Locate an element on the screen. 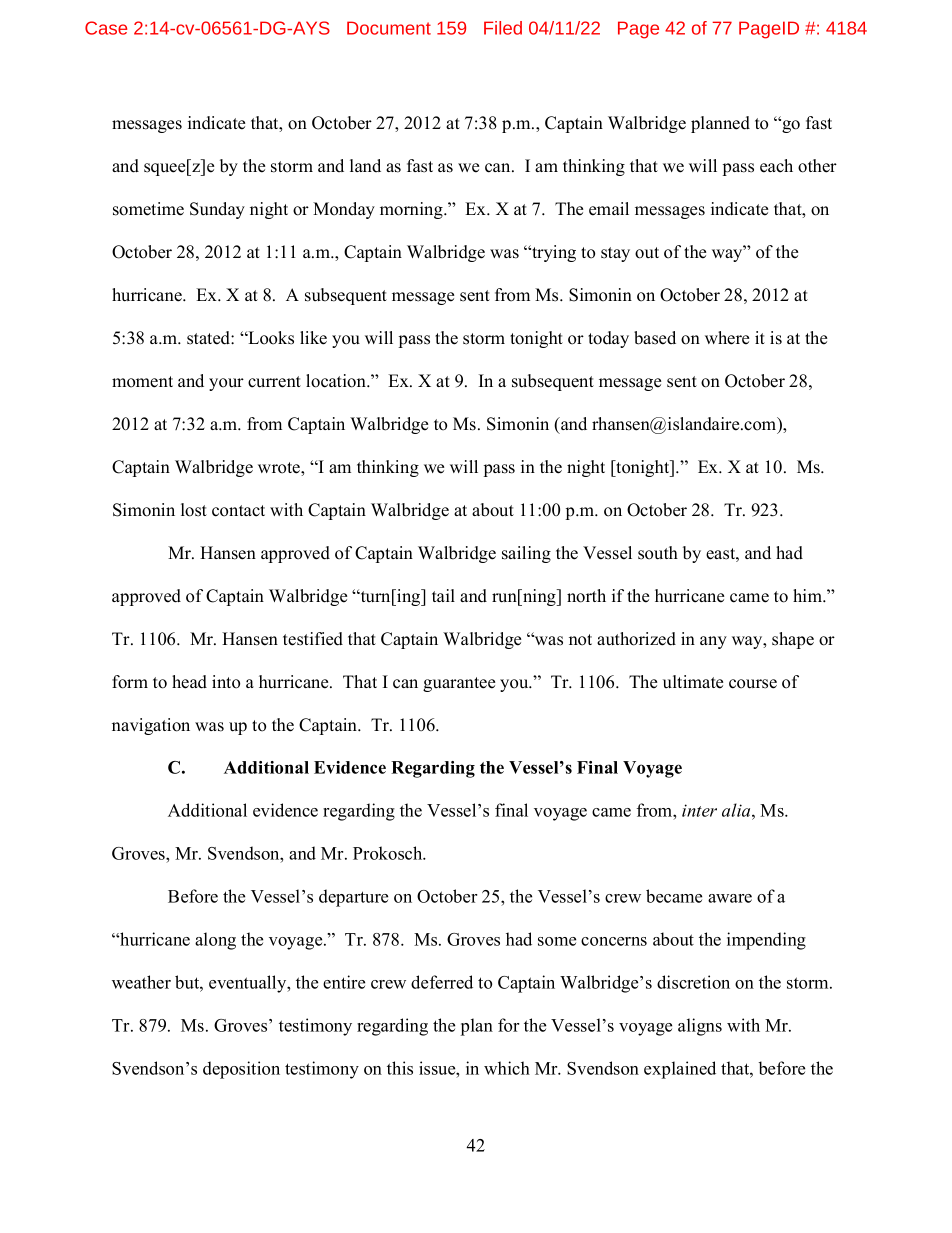 The width and height of the screenshot is (952, 1233). Case is located at coordinates (106, 28).
